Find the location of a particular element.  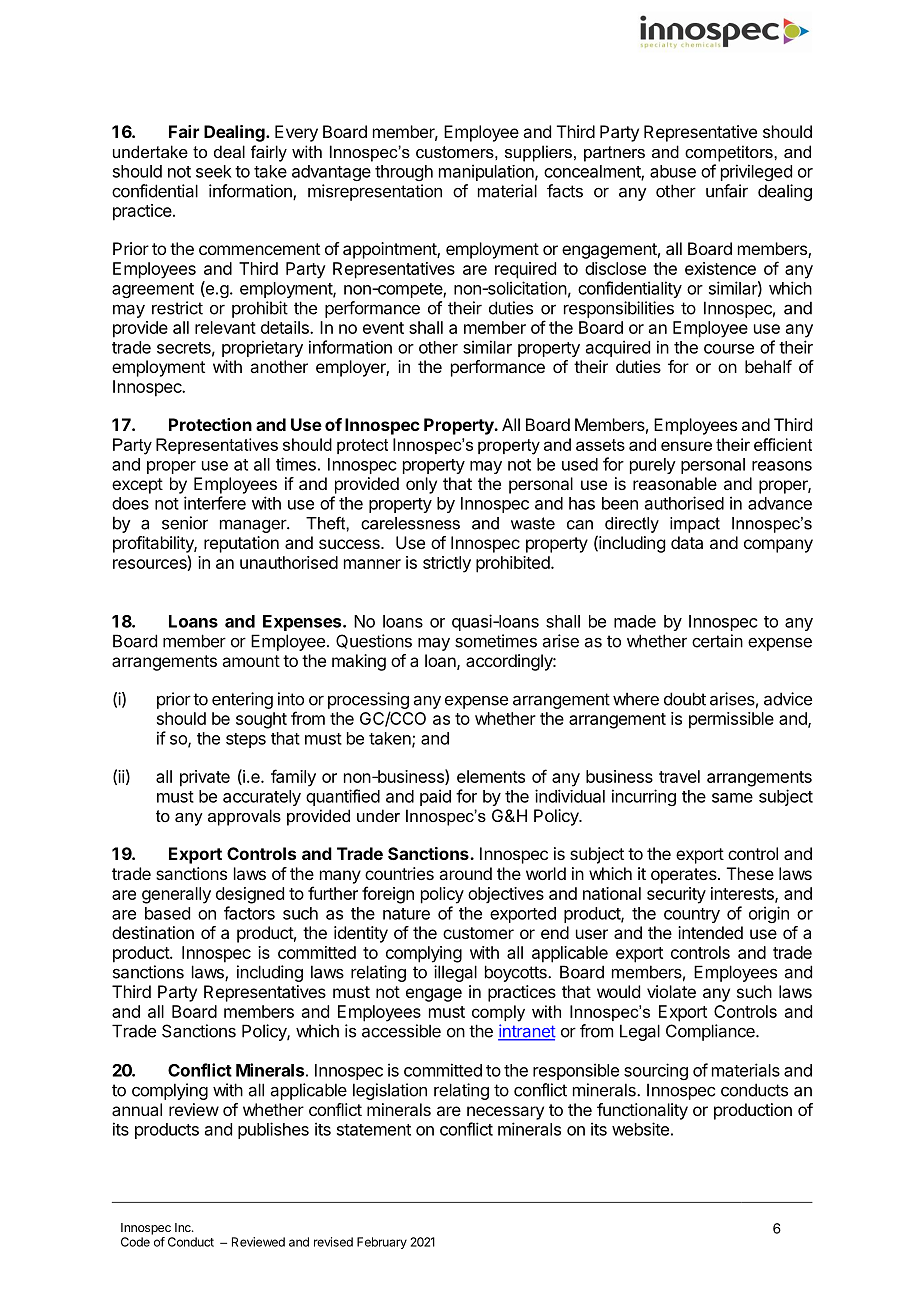

carelessness is located at coordinates (410, 523).
